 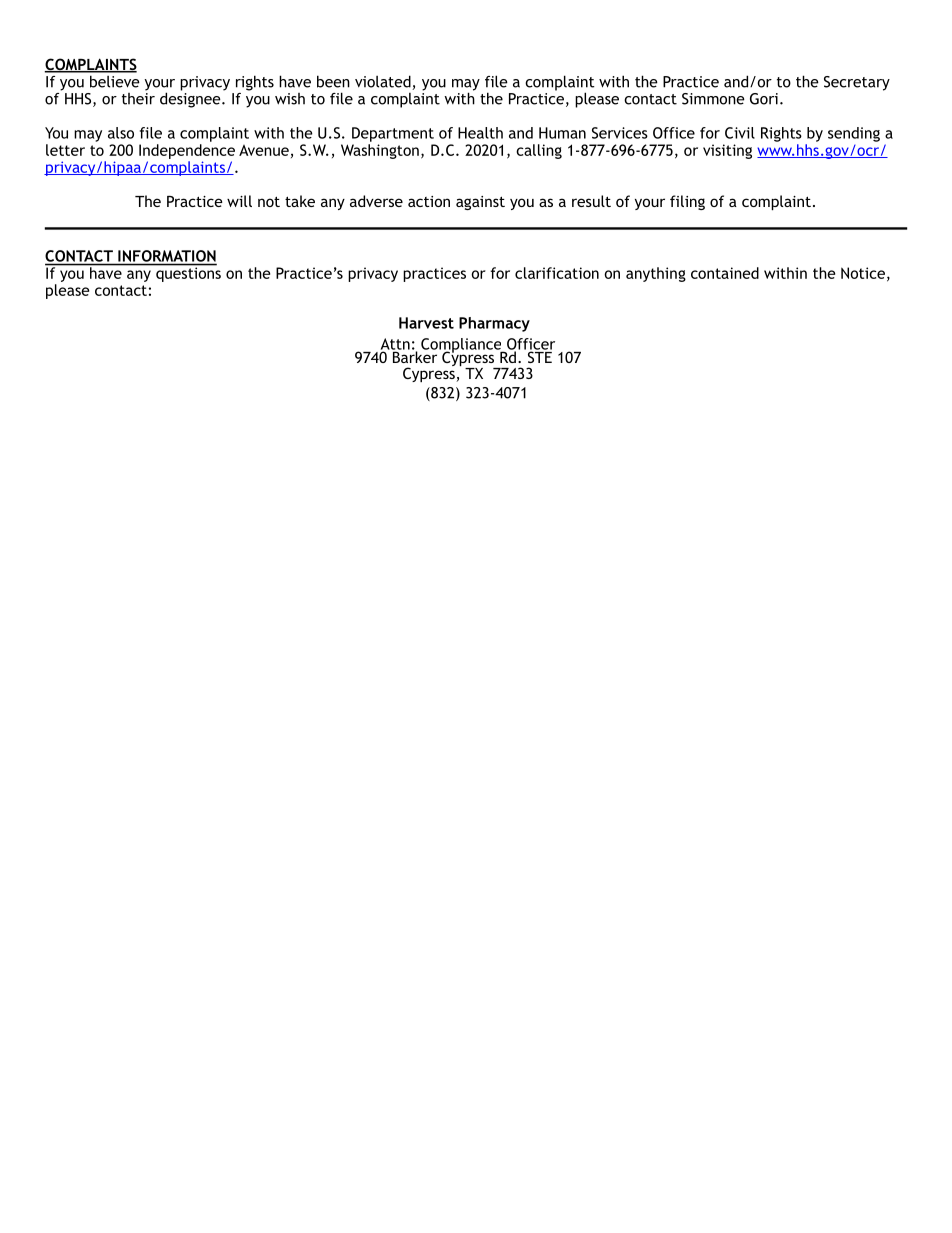 What do you see at coordinates (540, 356) in the image?
I see `STE` at bounding box center [540, 356].
